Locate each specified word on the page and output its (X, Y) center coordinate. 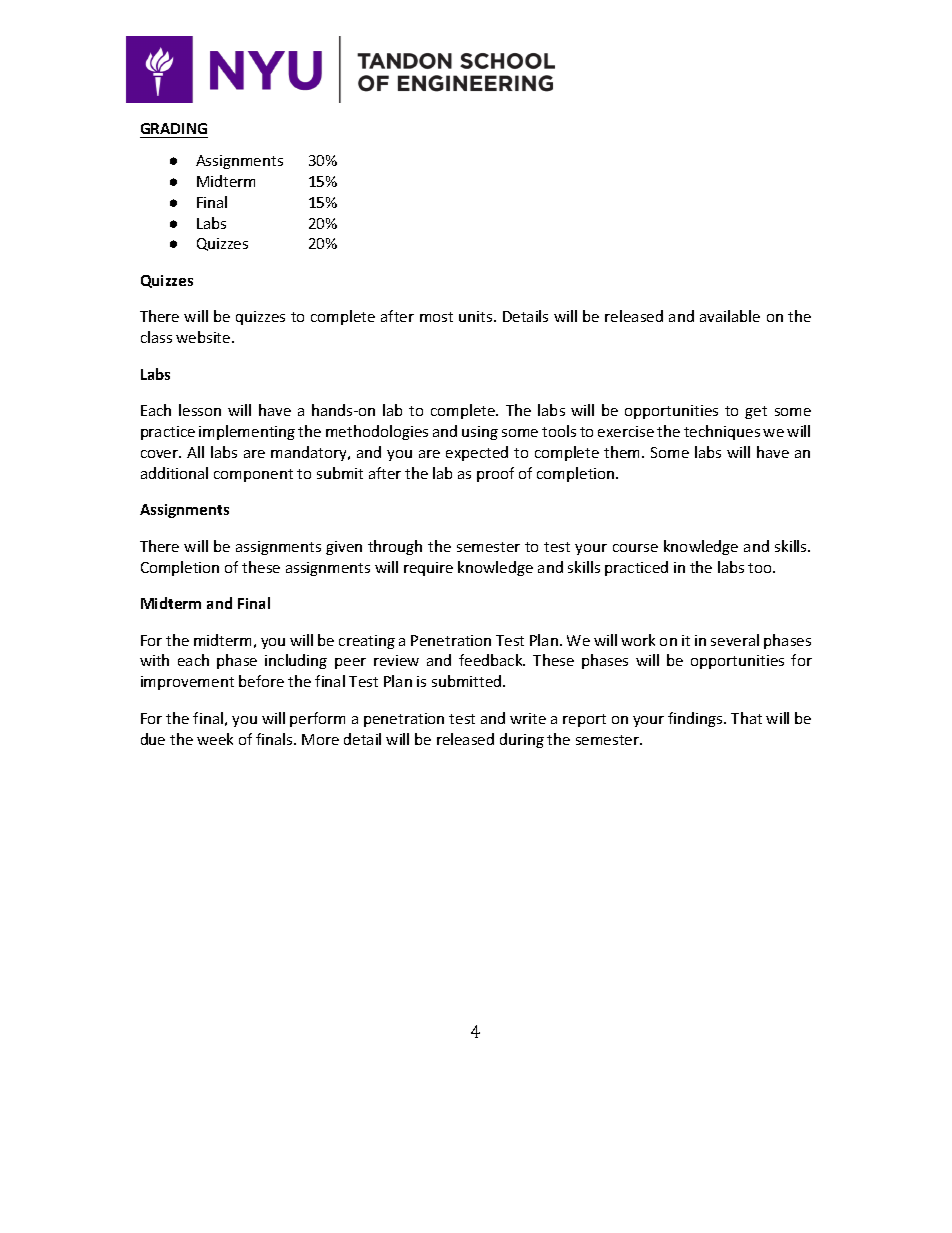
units (477, 316)
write (528, 718)
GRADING (174, 130)
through (395, 547)
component (253, 475)
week (215, 739)
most (436, 317)
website (204, 337)
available (730, 316)
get (756, 412)
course (635, 548)
